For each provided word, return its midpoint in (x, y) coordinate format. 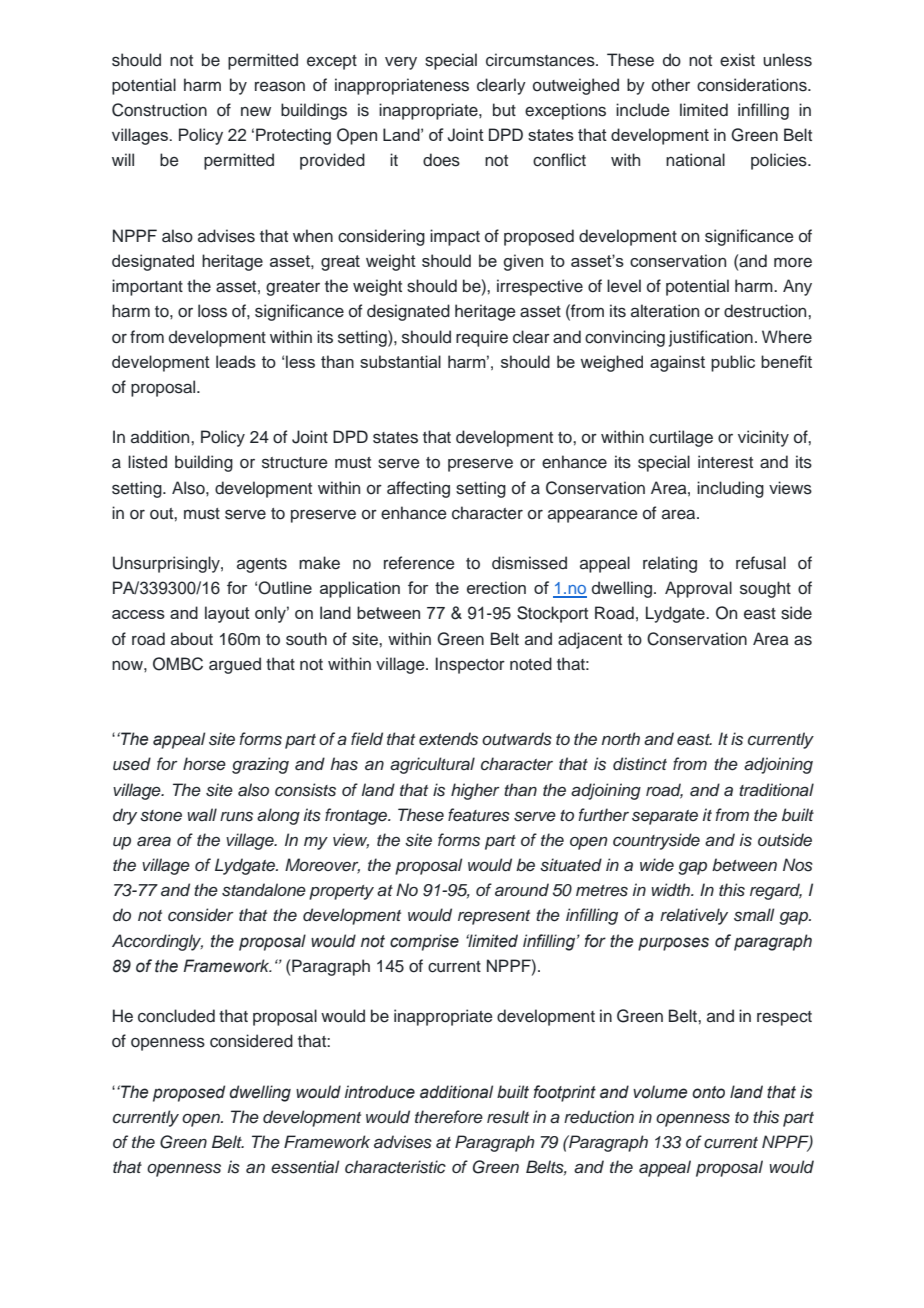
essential (305, 1167)
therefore (449, 1117)
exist (737, 60)
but (504, 109)
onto (708, 1092)
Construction (159, 110)
